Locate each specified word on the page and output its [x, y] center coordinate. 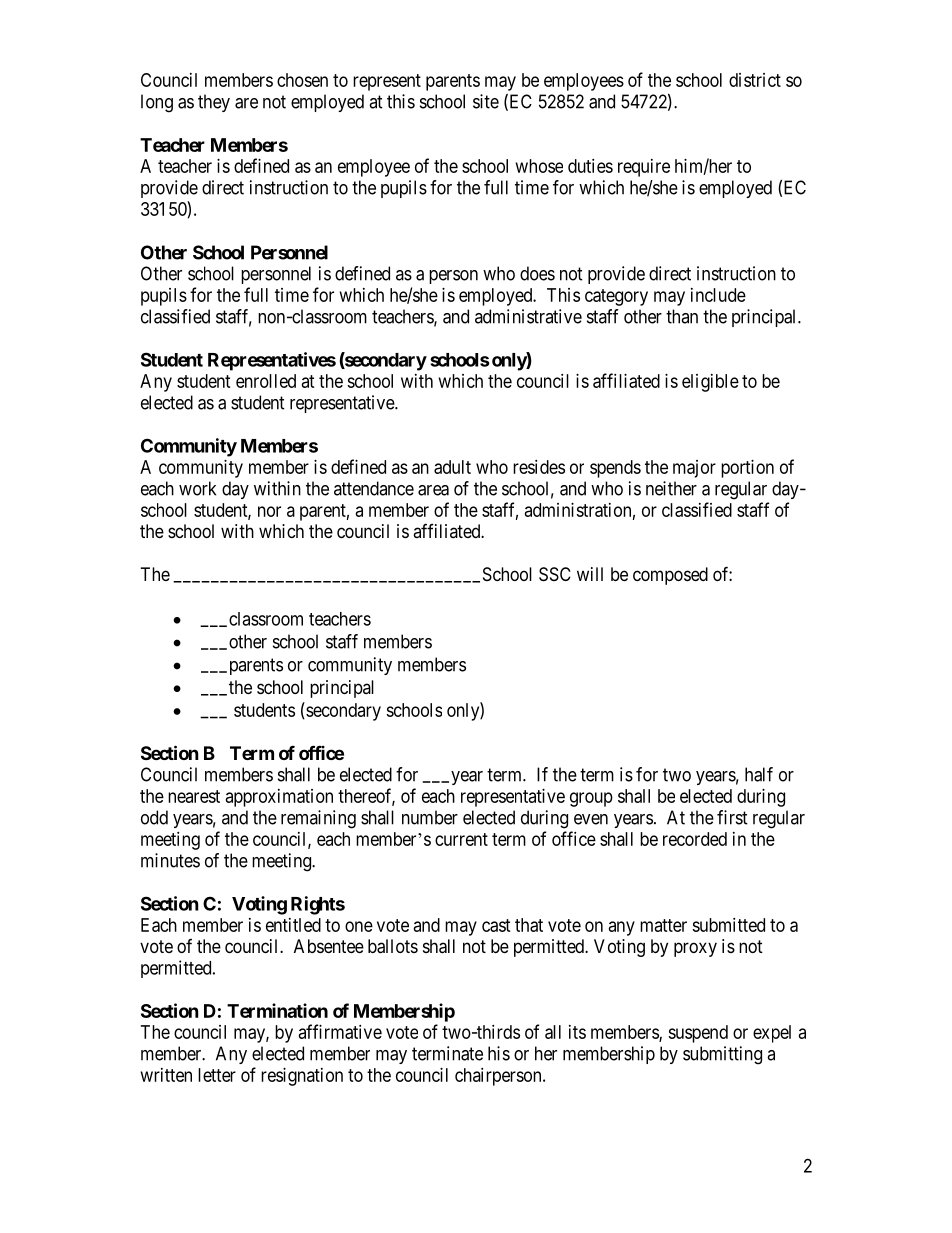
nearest [194, 796]
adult [452, 467]
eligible [710, 383]
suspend [698, 1034]
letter [217, 1075]
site [486, 101]
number [430, 817]
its [577, 1032]
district [755, 80]
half [759, 774]
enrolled [266, 381]
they [214, 103]
